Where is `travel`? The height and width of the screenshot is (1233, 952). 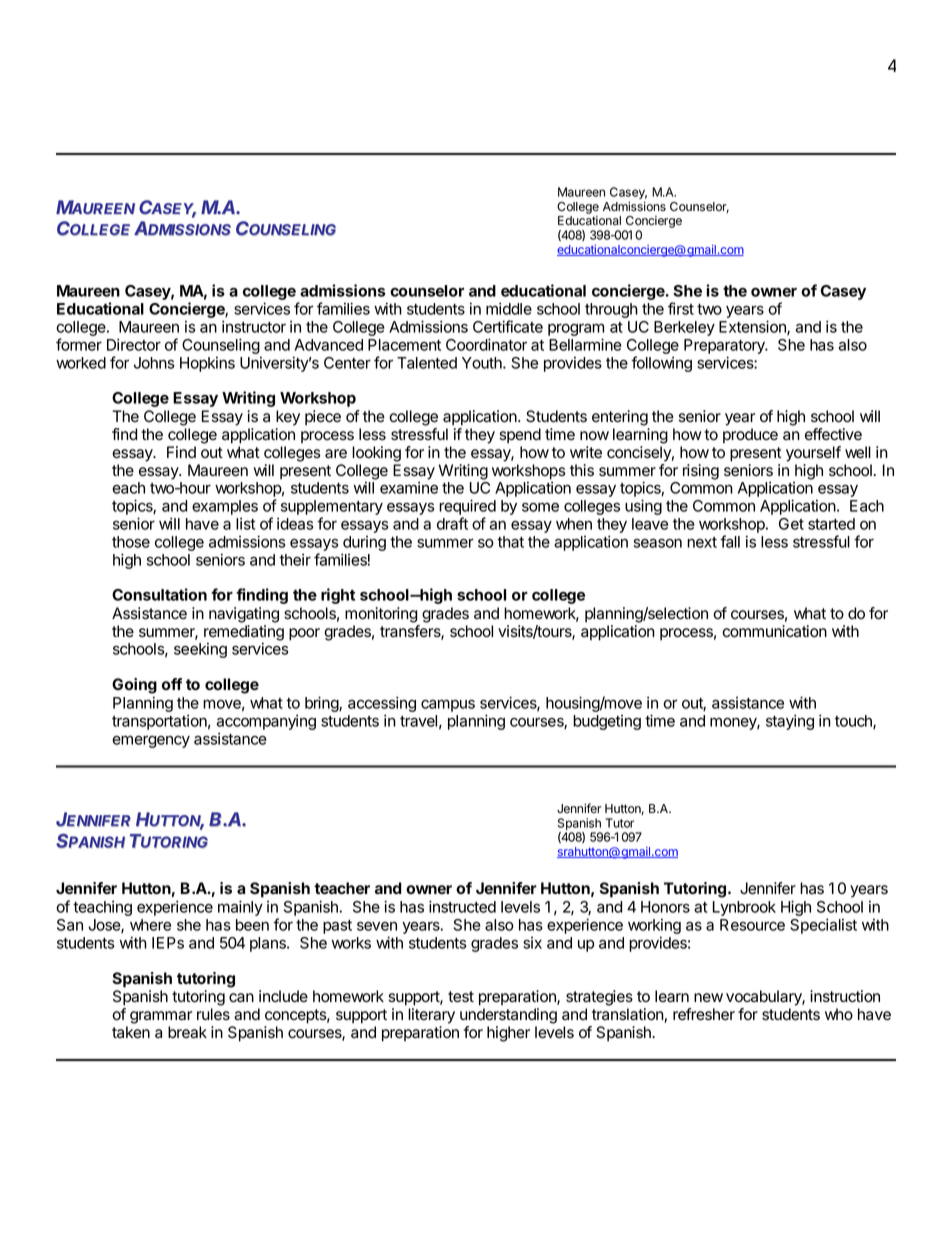 travel is located at coordinates (418, 721).
